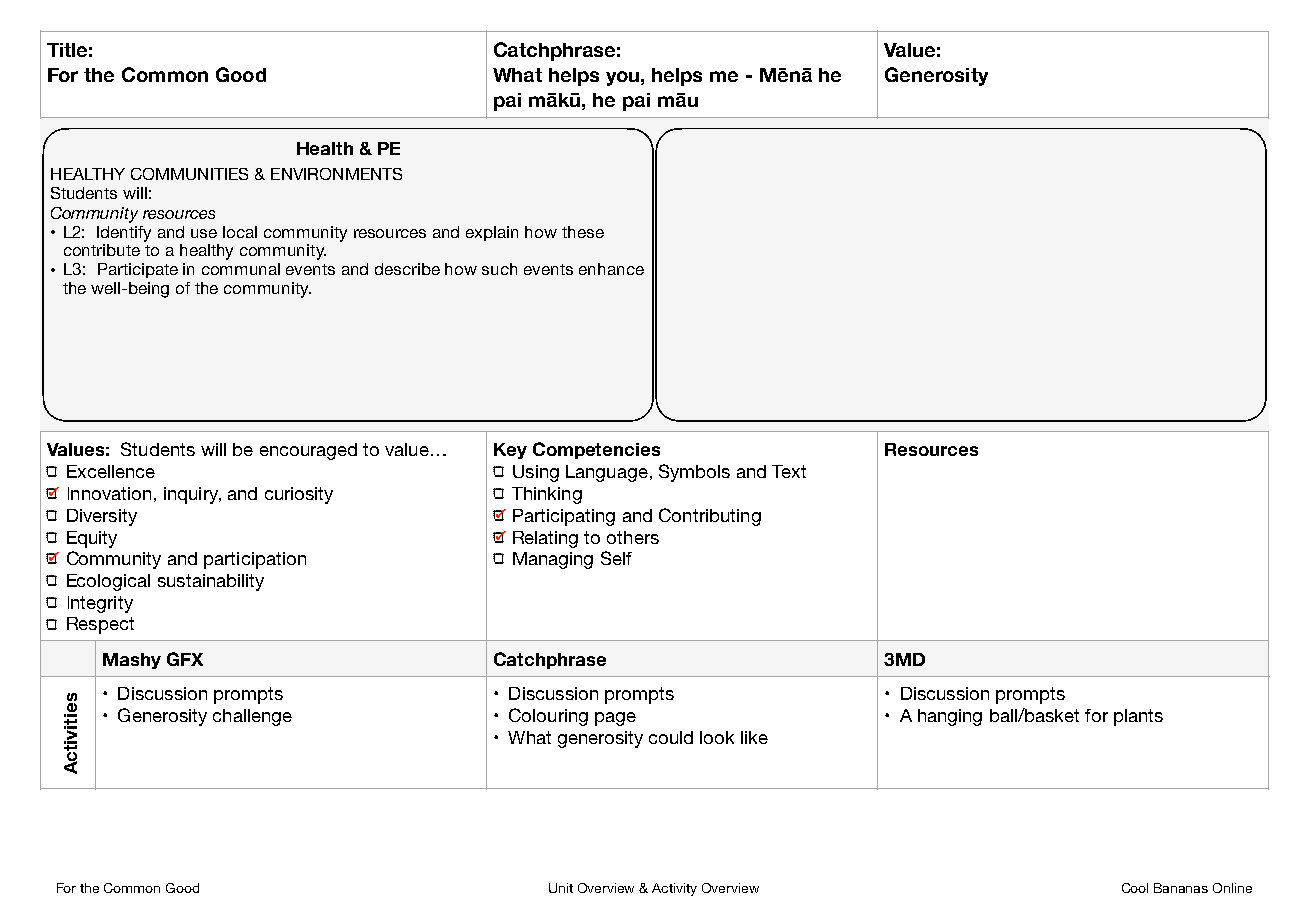 The image size is (1308, 924). I want to click on Competencies, so click(596, 450).
